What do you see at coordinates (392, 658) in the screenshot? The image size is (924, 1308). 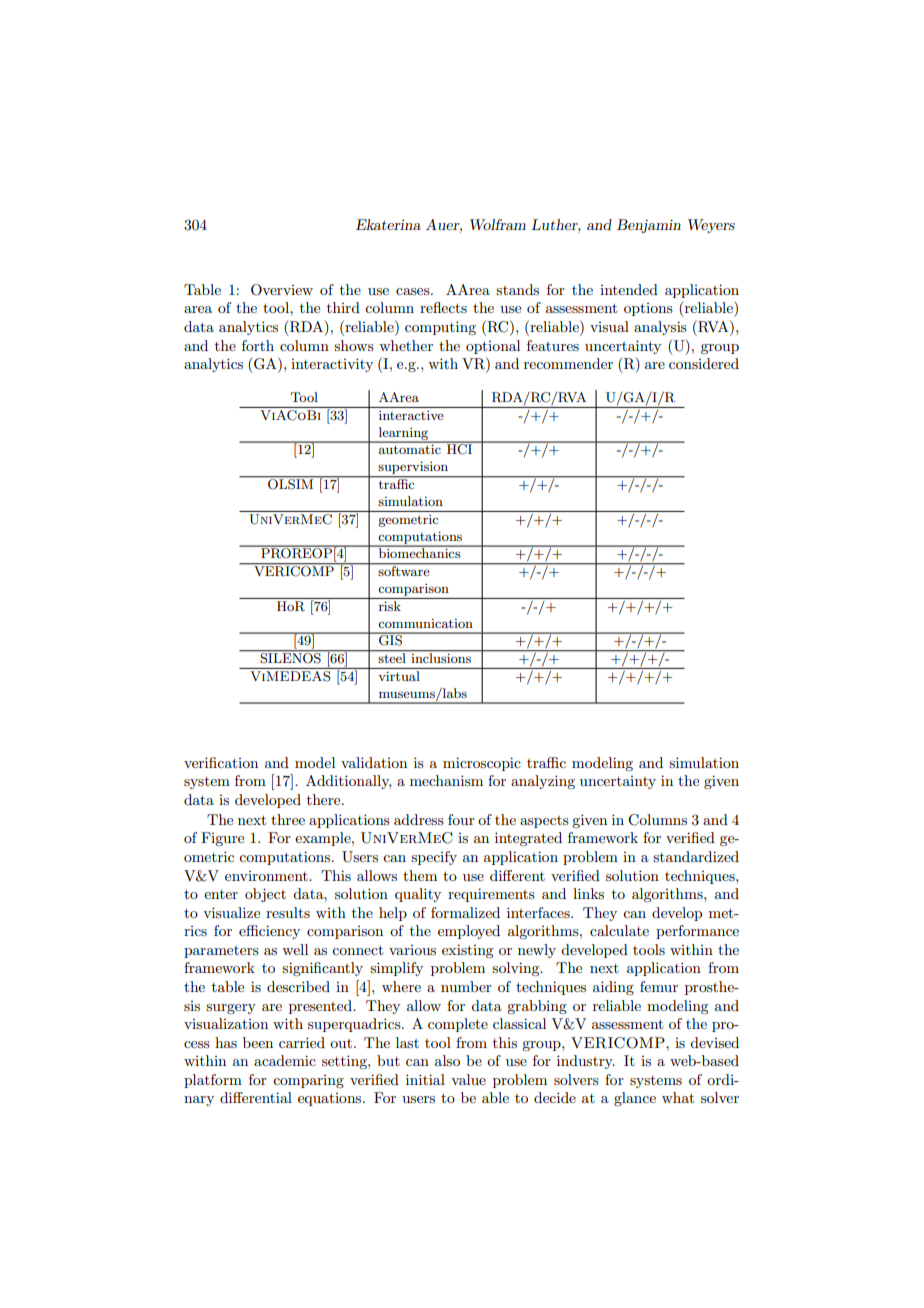 I see `steel` at bounding box center [392, 658].
